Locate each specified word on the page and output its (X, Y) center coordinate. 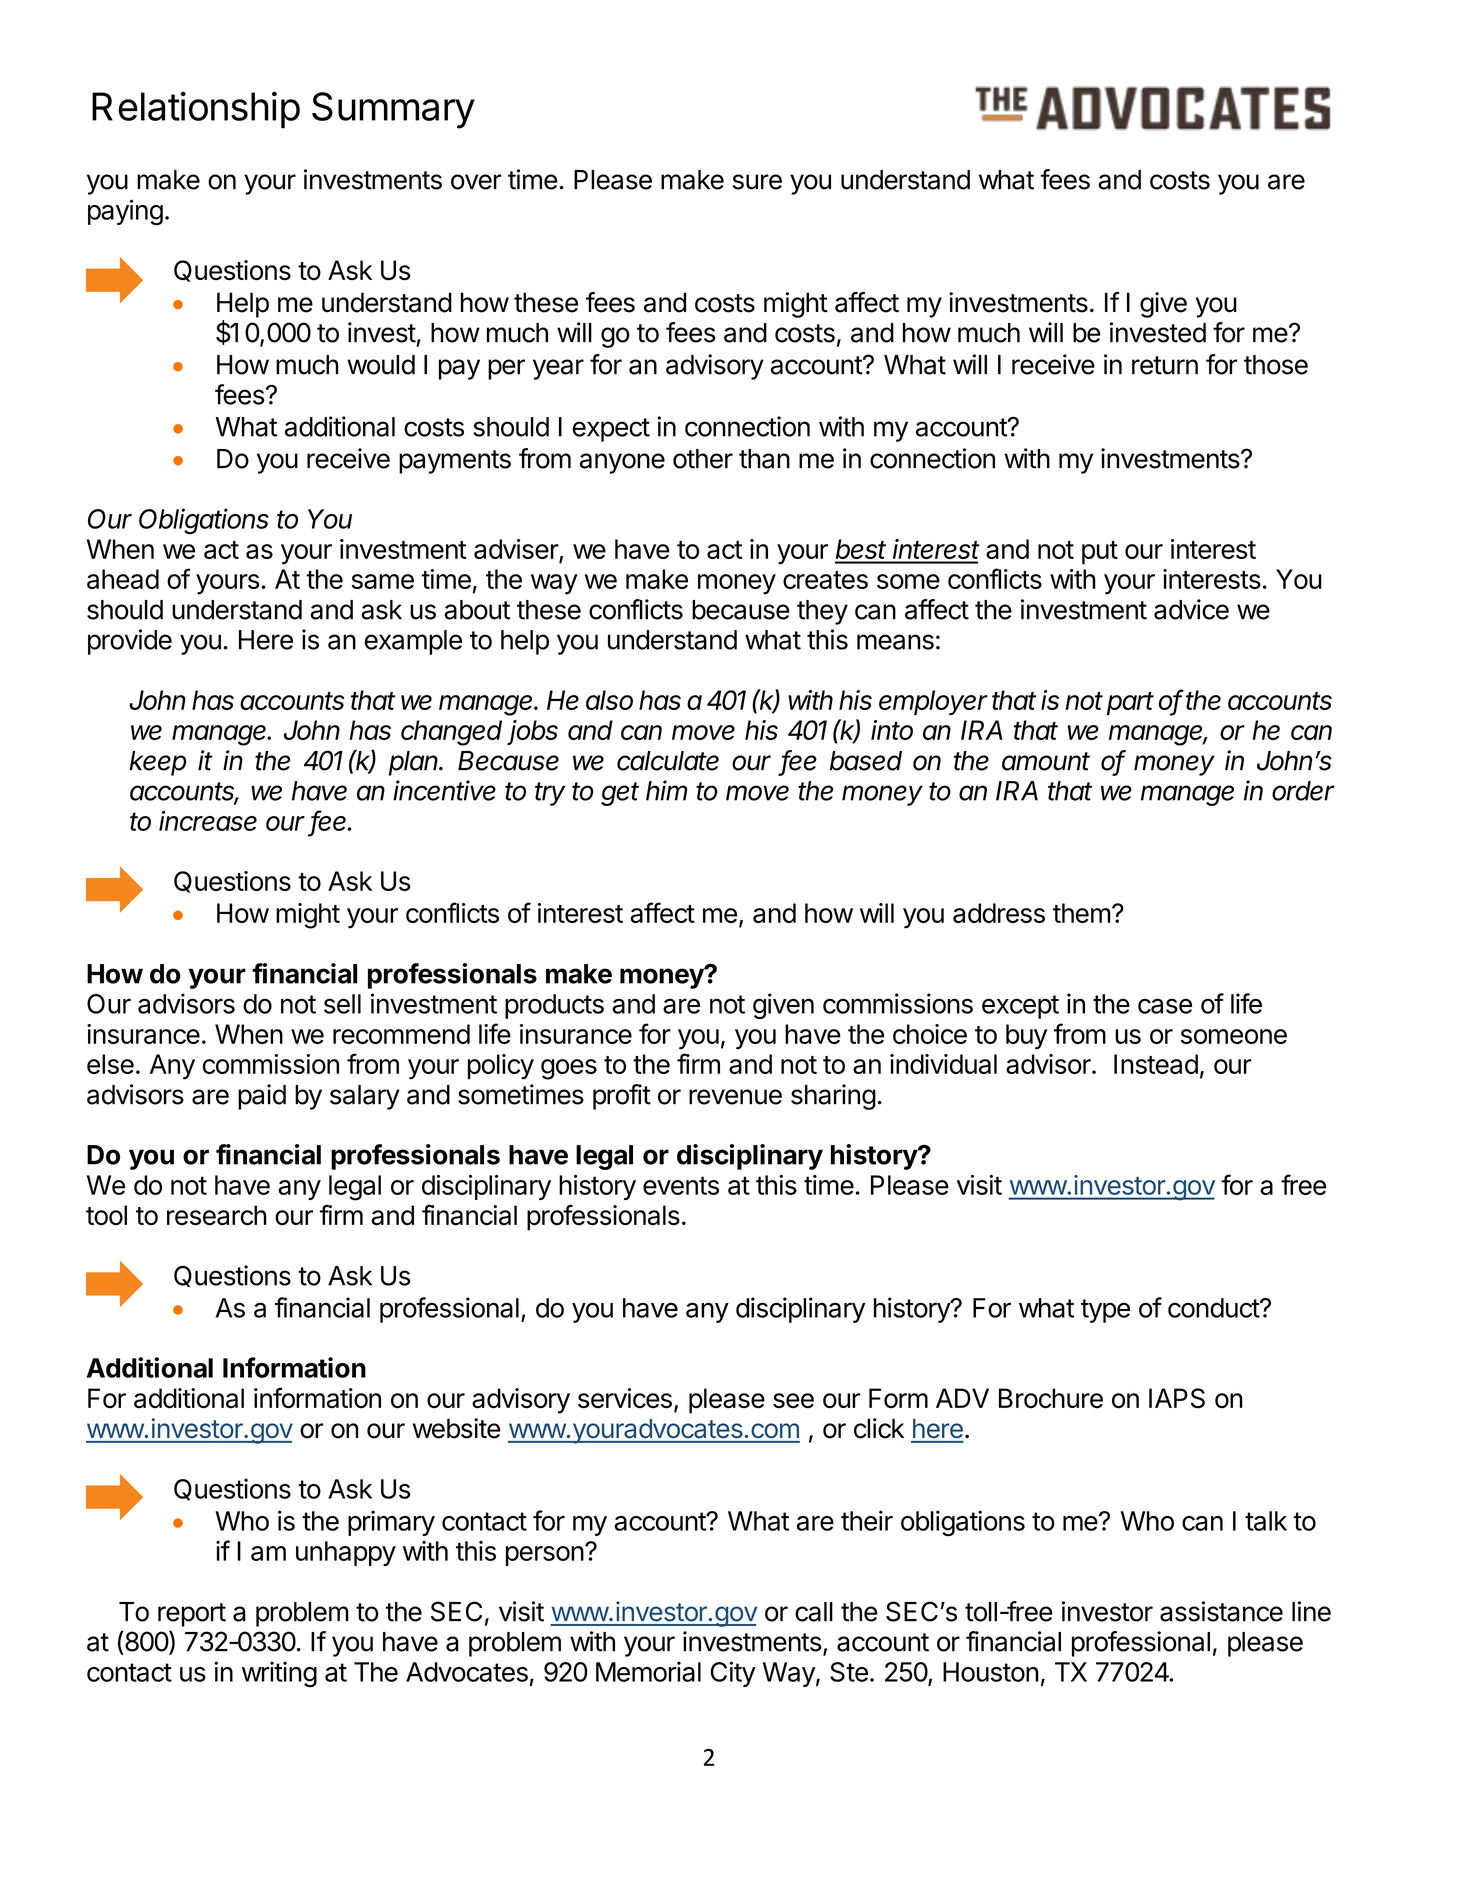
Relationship (196, 110)
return (1165, 365)
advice (1191, 609)
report (192, 1615)
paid (262, 1097)
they (822, 612)
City (733, 1674)
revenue (735, 1097)
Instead (1156, 1064)
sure (757, 182)
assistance (1221, 1611)
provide (130, 642)
